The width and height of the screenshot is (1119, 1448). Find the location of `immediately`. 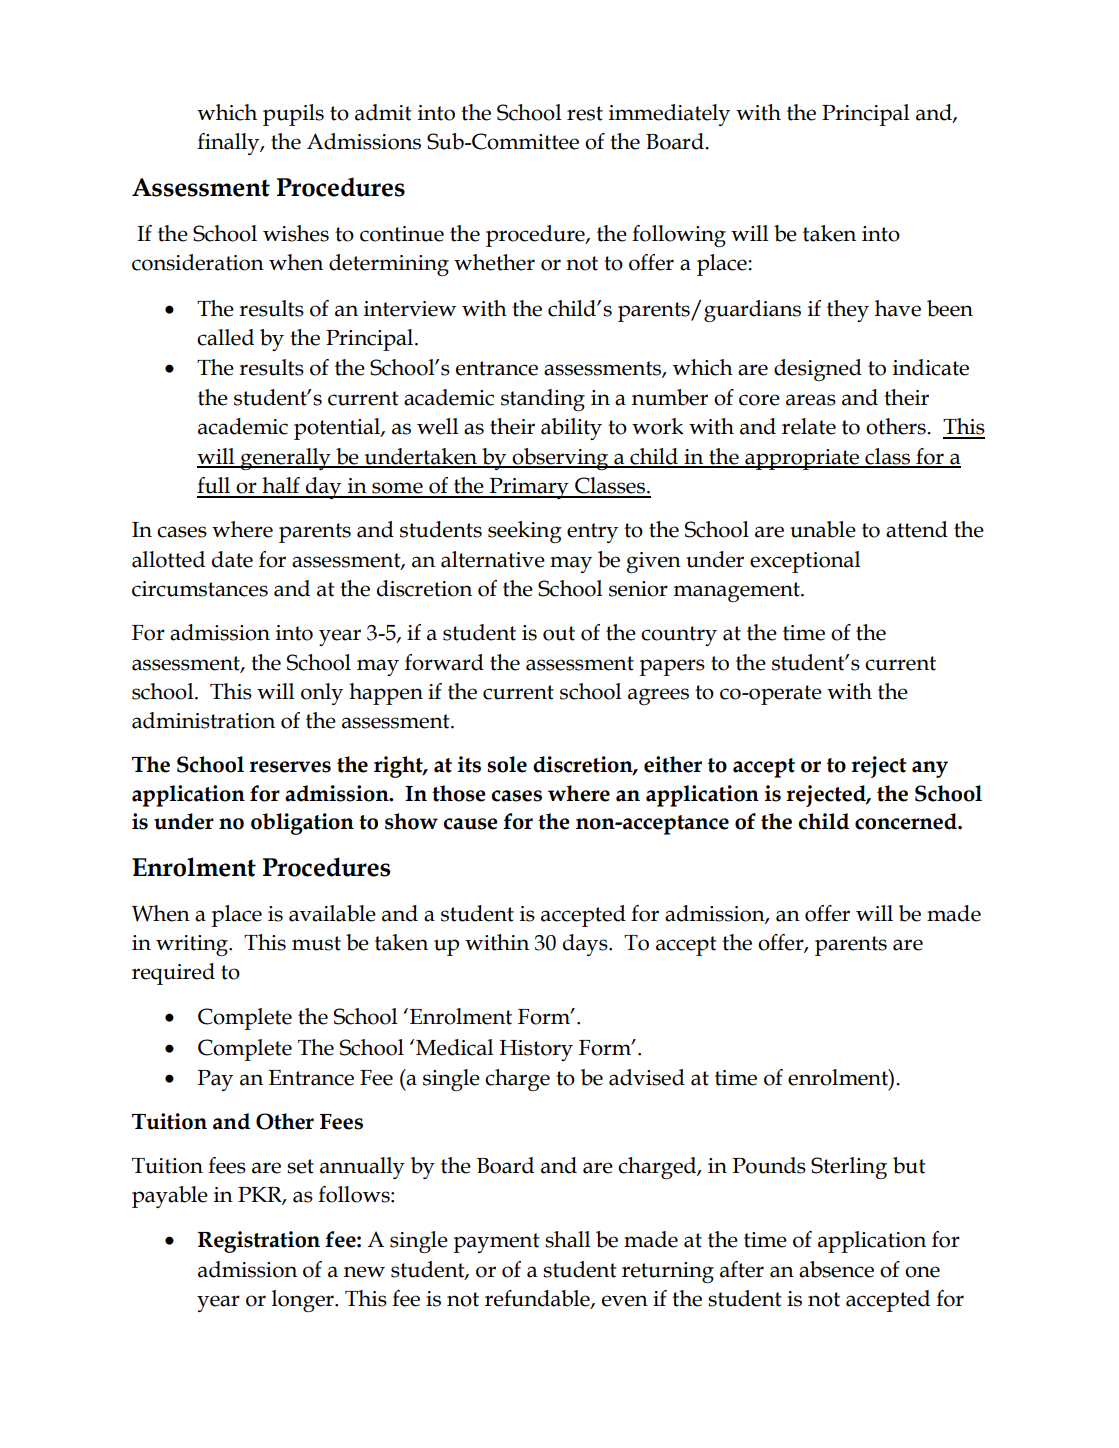

immediately is located at coordinates (669, 115).
